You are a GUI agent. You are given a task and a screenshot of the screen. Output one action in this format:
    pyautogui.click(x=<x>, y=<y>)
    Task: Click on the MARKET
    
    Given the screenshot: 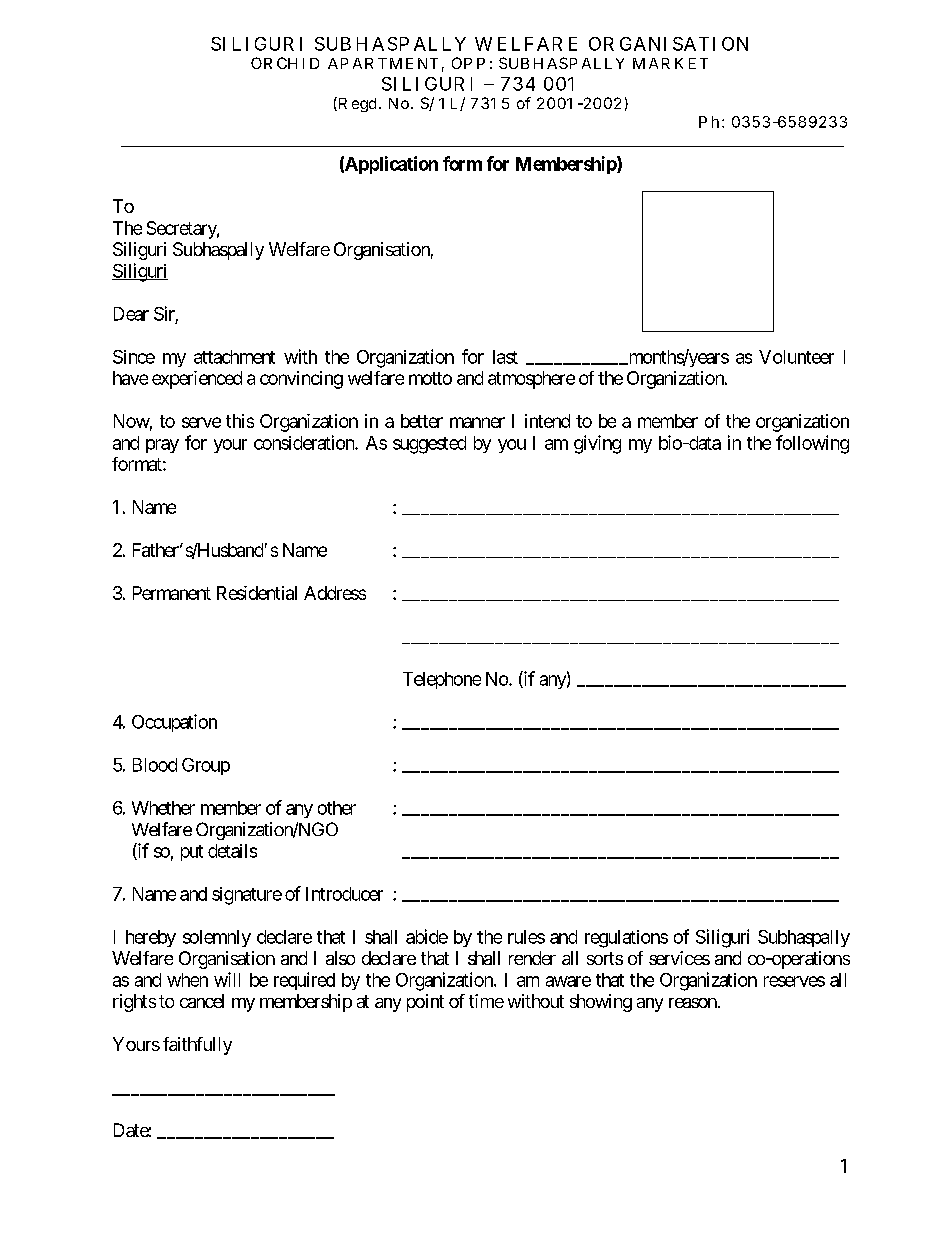 What is the action you would take?
    pyautogui.click(x=670, y=63)
